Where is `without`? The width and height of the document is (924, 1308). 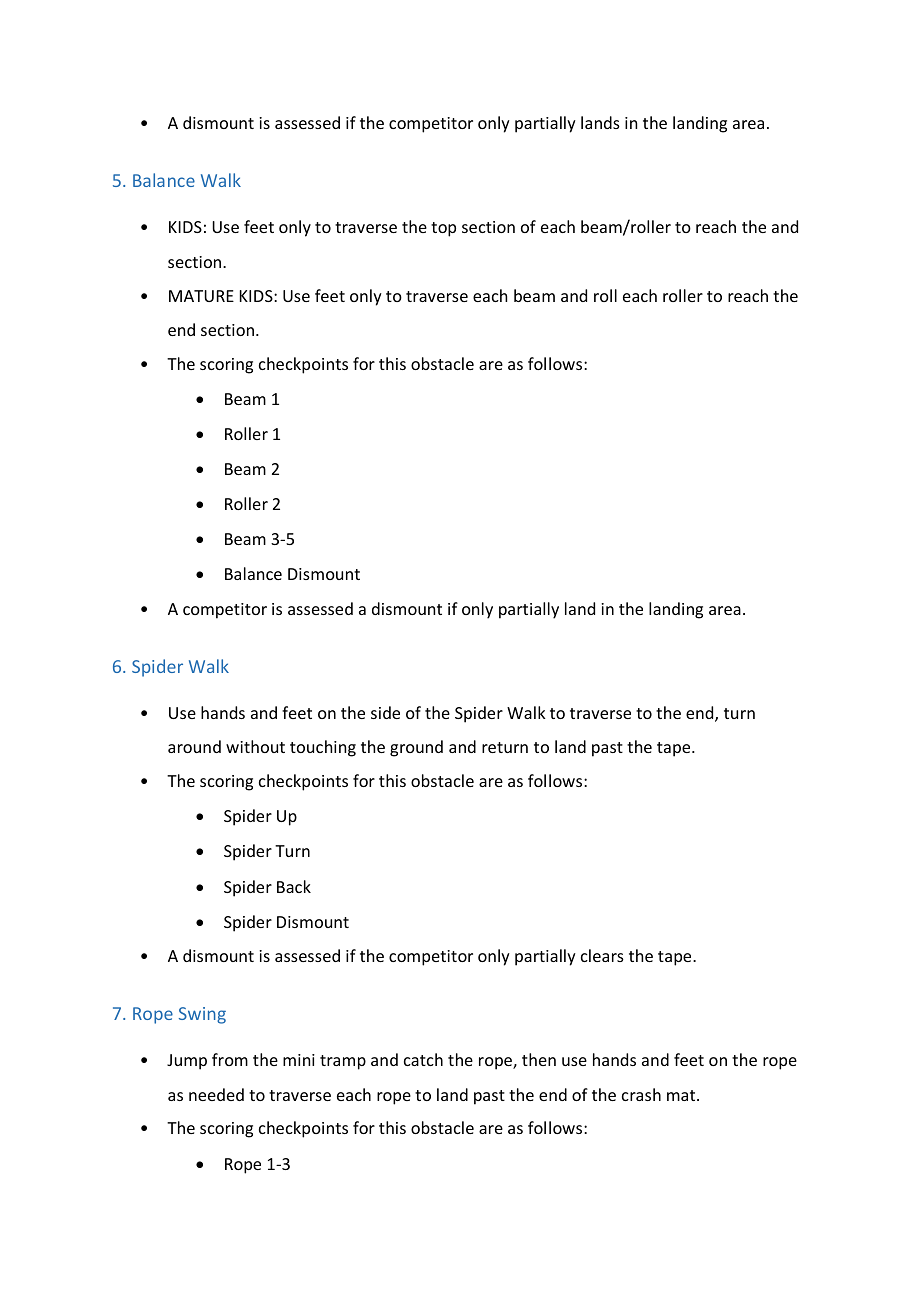
without is located at coordinates (255, 746).
